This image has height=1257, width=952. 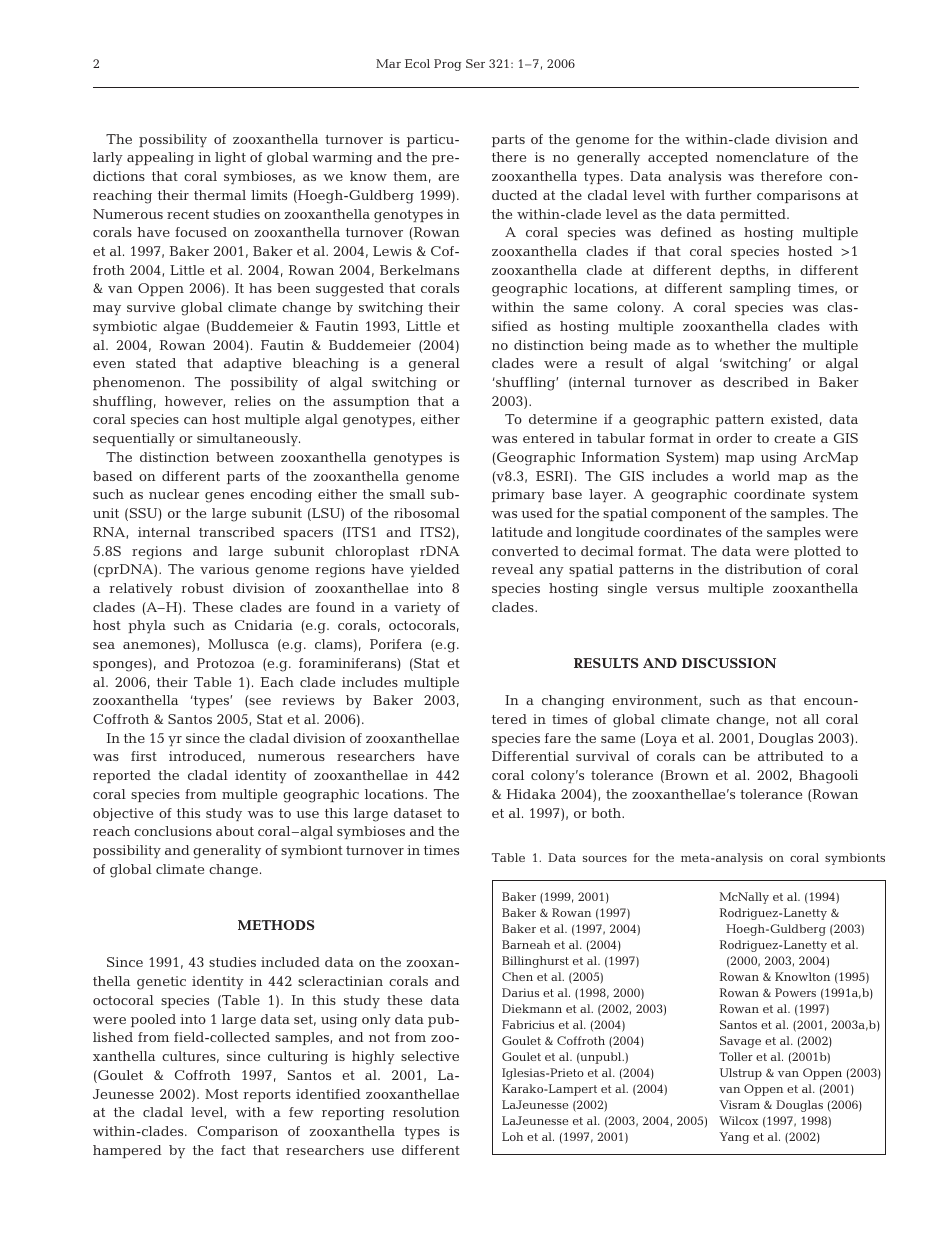 What do you see at coordinates (742, 345) in the image?
I see `whether` at bounding box center [742, 345].
